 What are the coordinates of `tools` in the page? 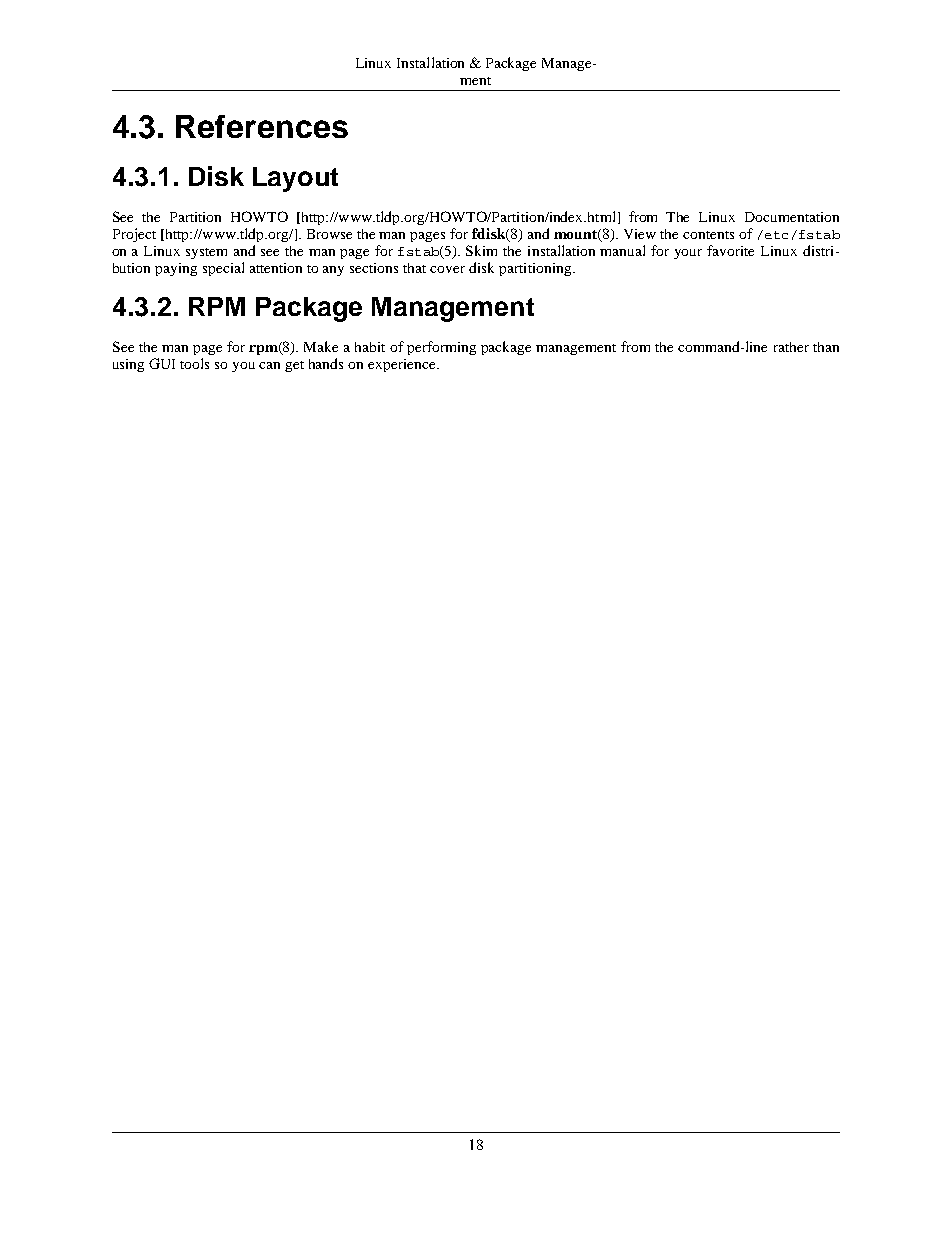 It's located at (194, 363).
